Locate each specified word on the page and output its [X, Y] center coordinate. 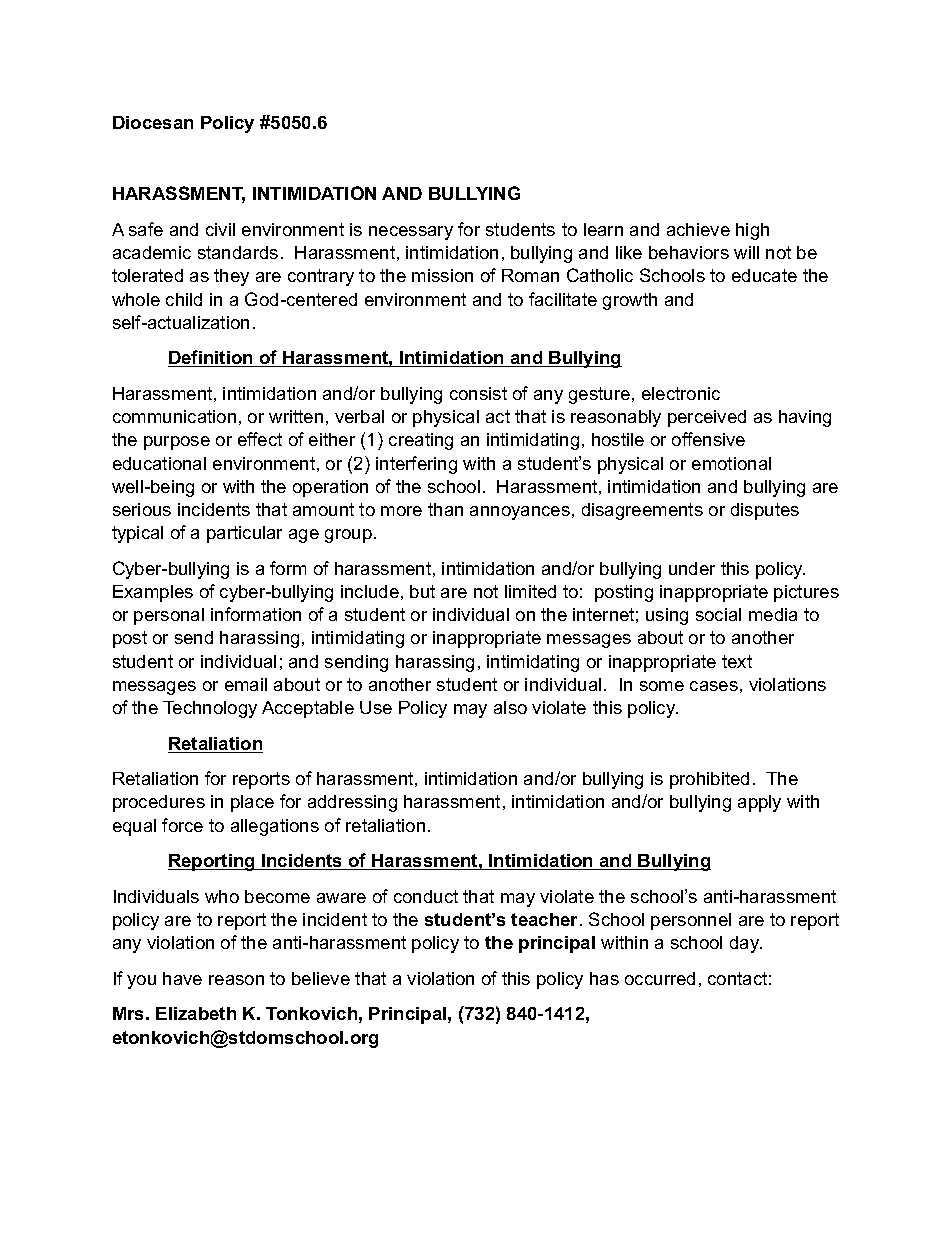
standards [238, 252]
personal [169, 616]
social [718, 614]
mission [442, 275]
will [746, 252]
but [422, 591]
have [182, 978]
